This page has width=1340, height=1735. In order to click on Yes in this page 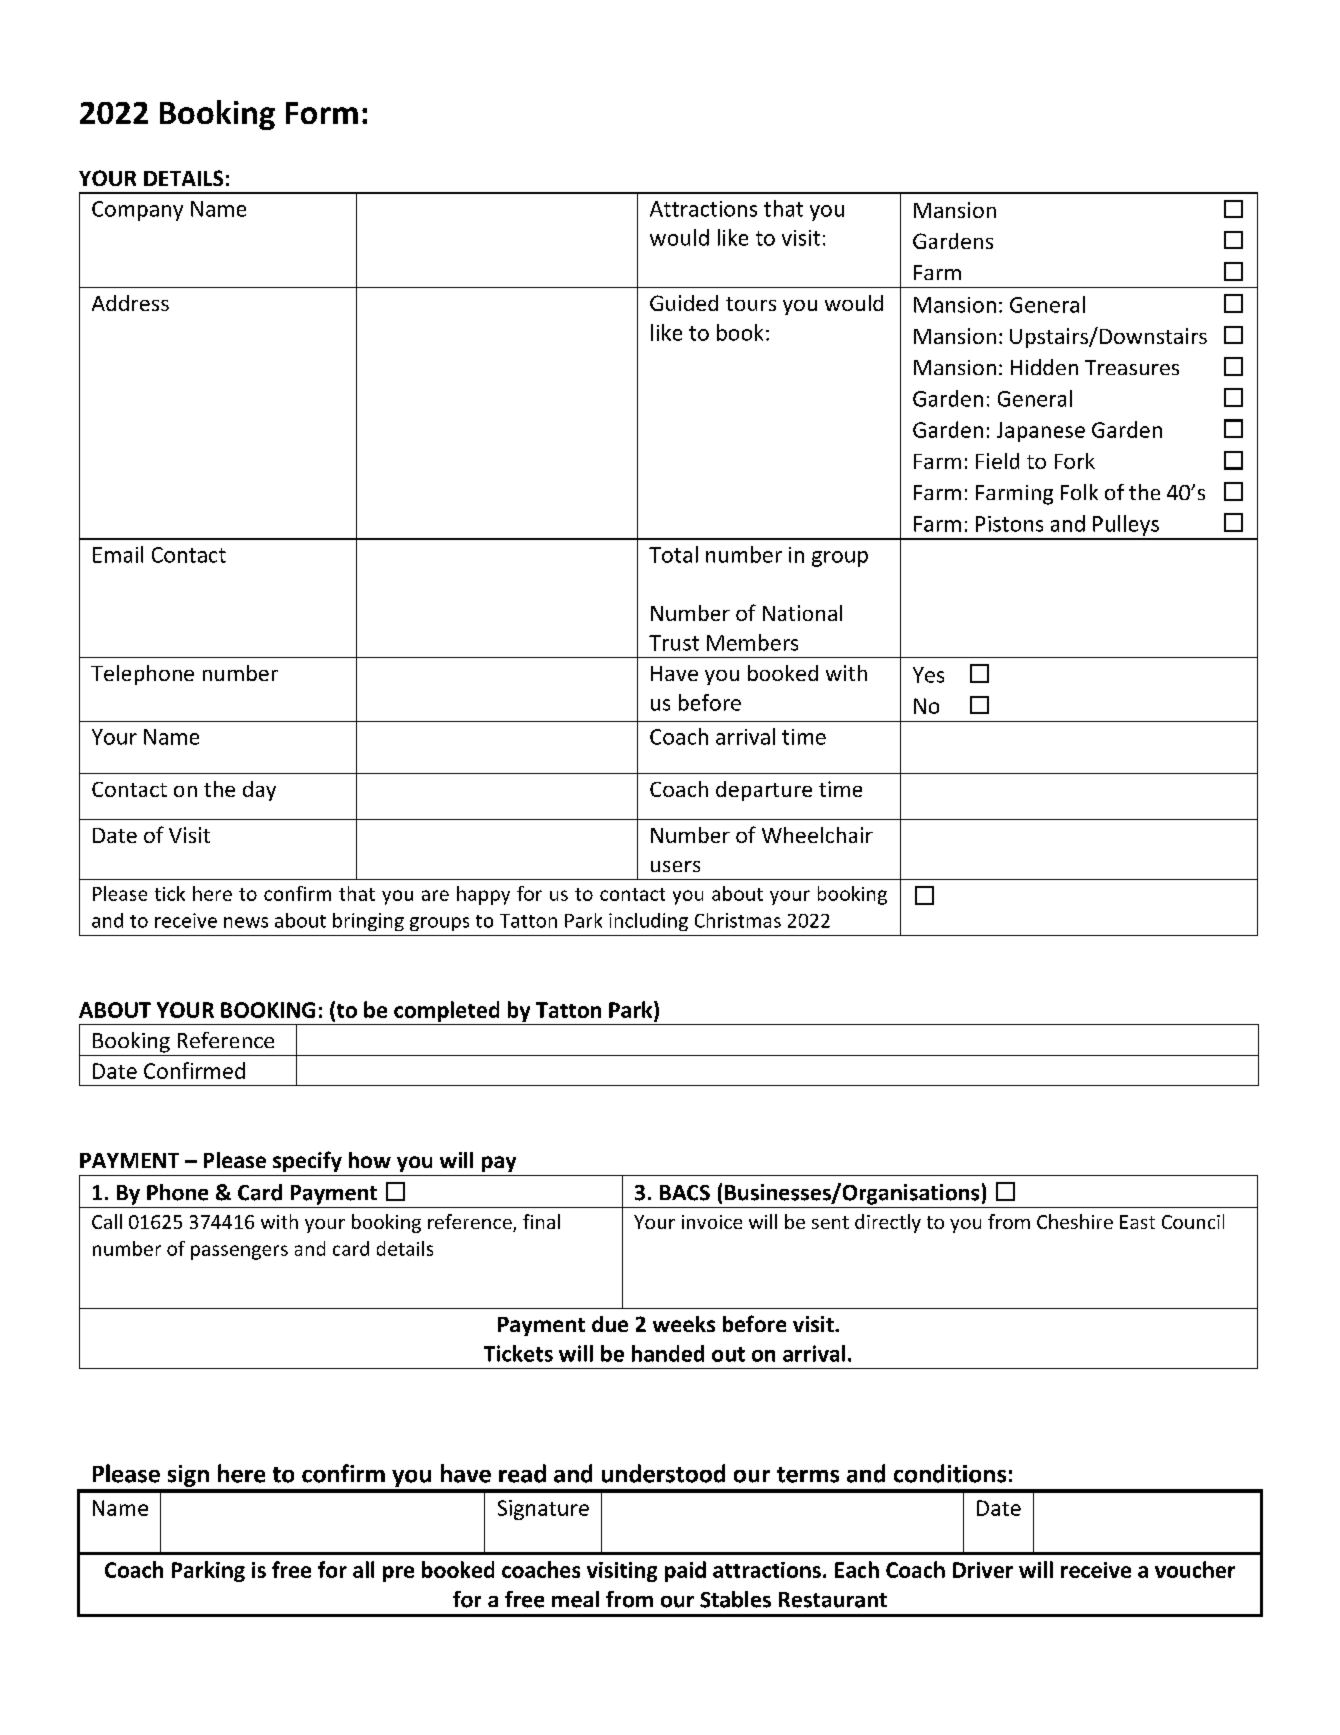, I will do `click(928, 675)`.
